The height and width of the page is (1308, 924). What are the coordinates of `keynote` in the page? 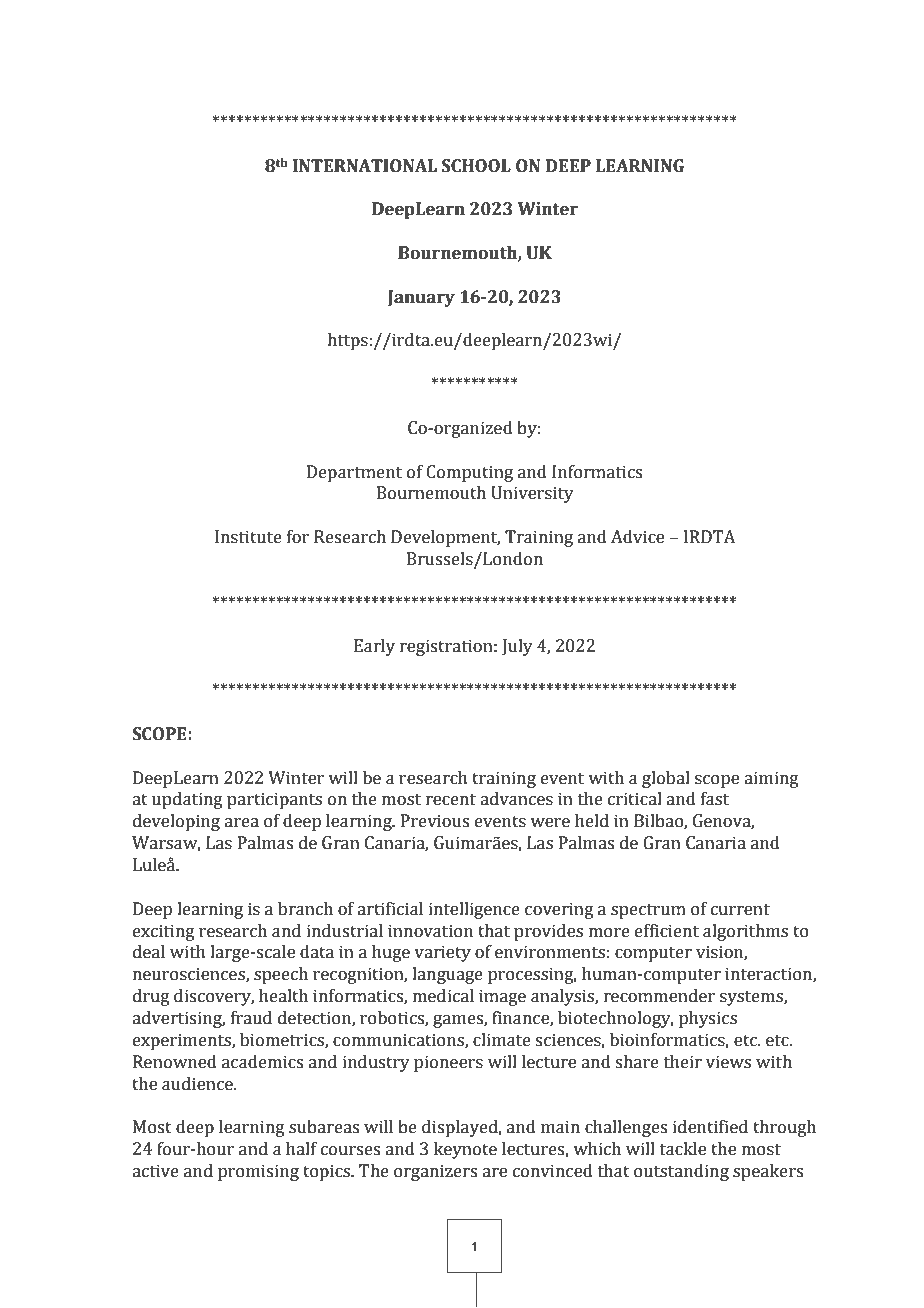 It's located at (465, 1150).
